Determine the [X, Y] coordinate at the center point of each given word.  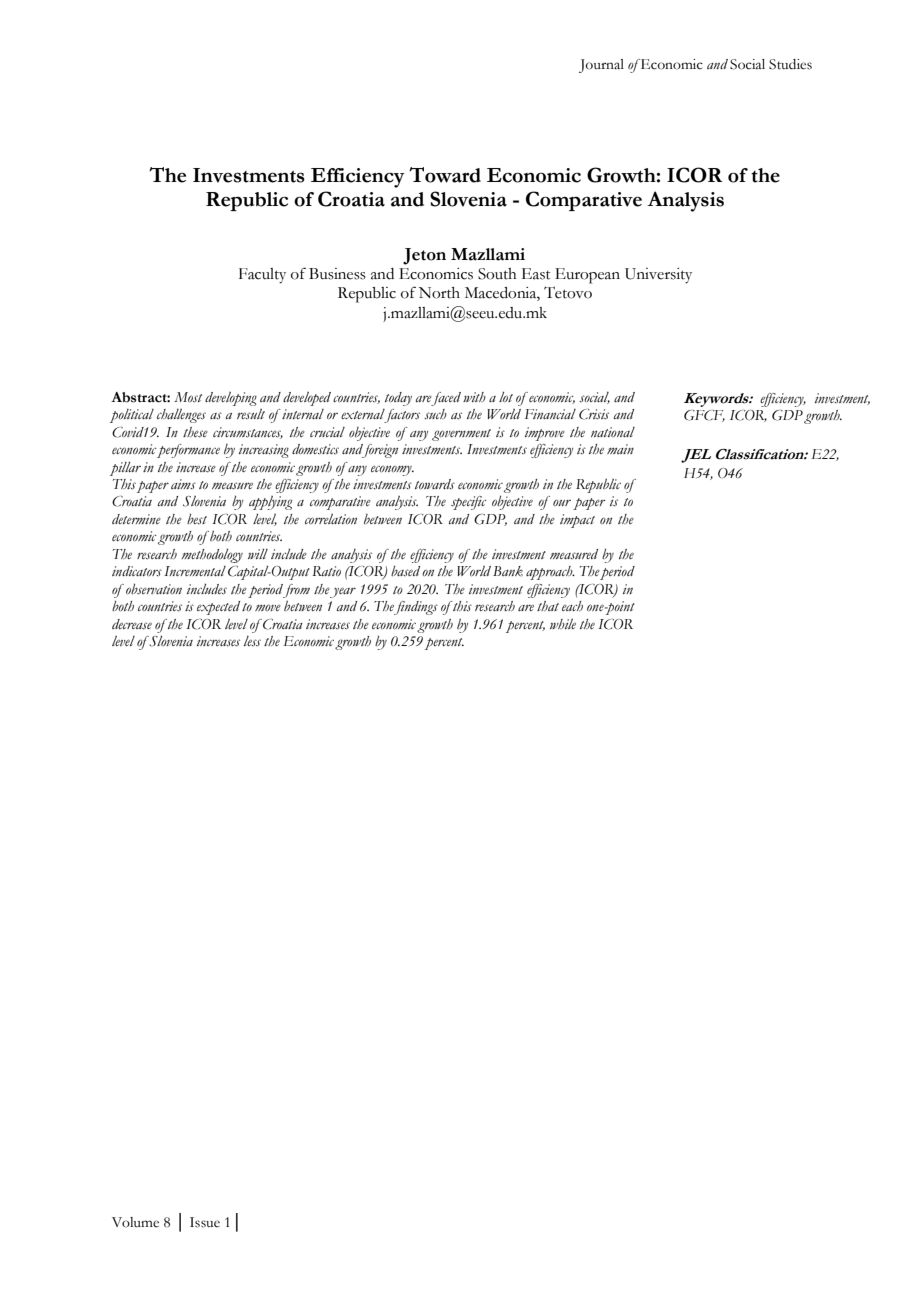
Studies [790, 64]
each [572, 606]
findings [416, 608]
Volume [135, 1222]
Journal [601, 66]
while [563, 624]
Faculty [262, 276]
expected [218, 608]
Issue [205, 1222]
